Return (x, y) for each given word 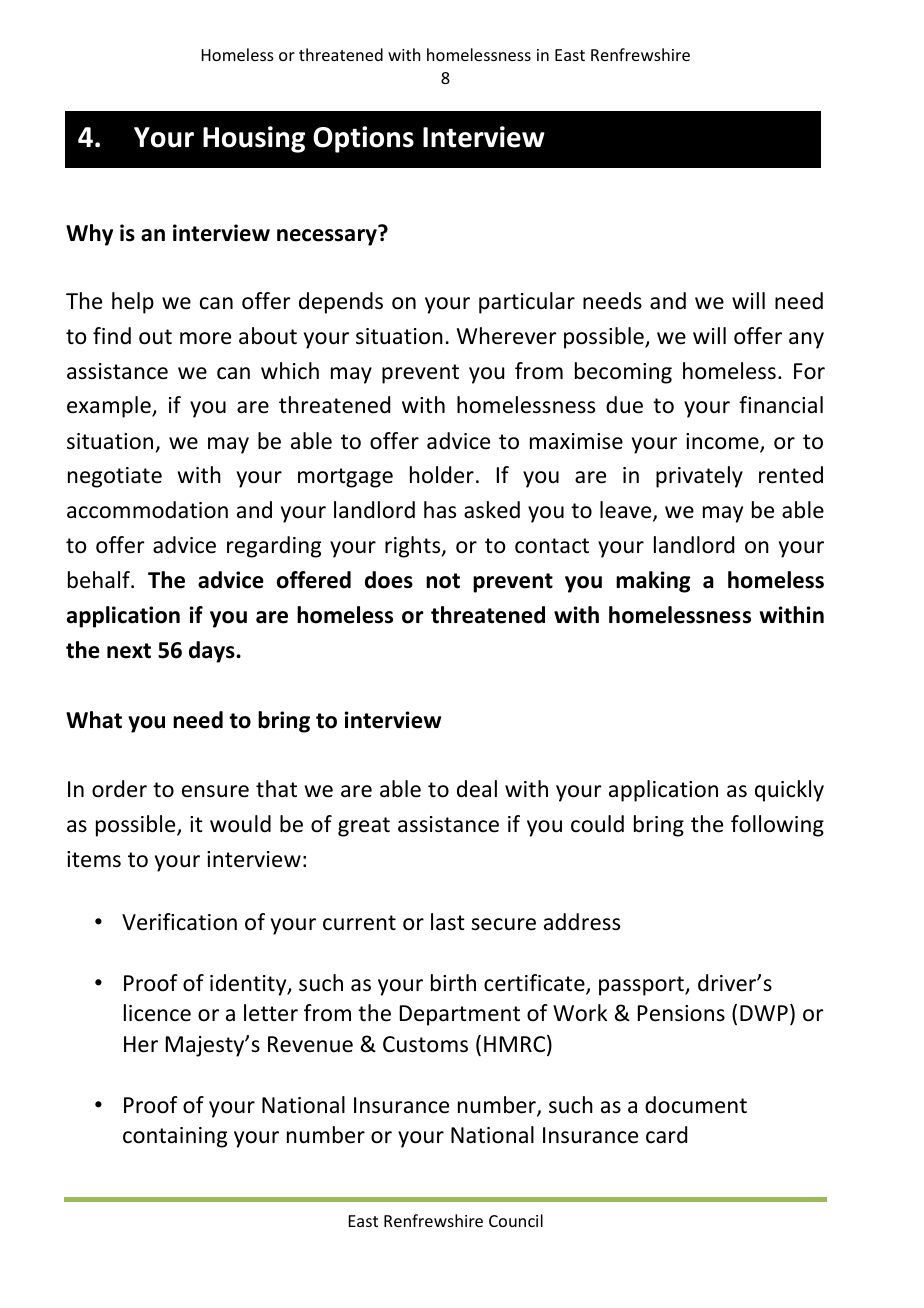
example (110, 407)
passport (642, 986)
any (806, 340)
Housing (254, 139)
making (653, 582)
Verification (179, 922)
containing (175, 1137)
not (443, 581)
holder (442, 475)
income (723, 442)
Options (363, 139)
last (448, 922)
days (213, 652)
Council (516, 1220)
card (666, 1135)
